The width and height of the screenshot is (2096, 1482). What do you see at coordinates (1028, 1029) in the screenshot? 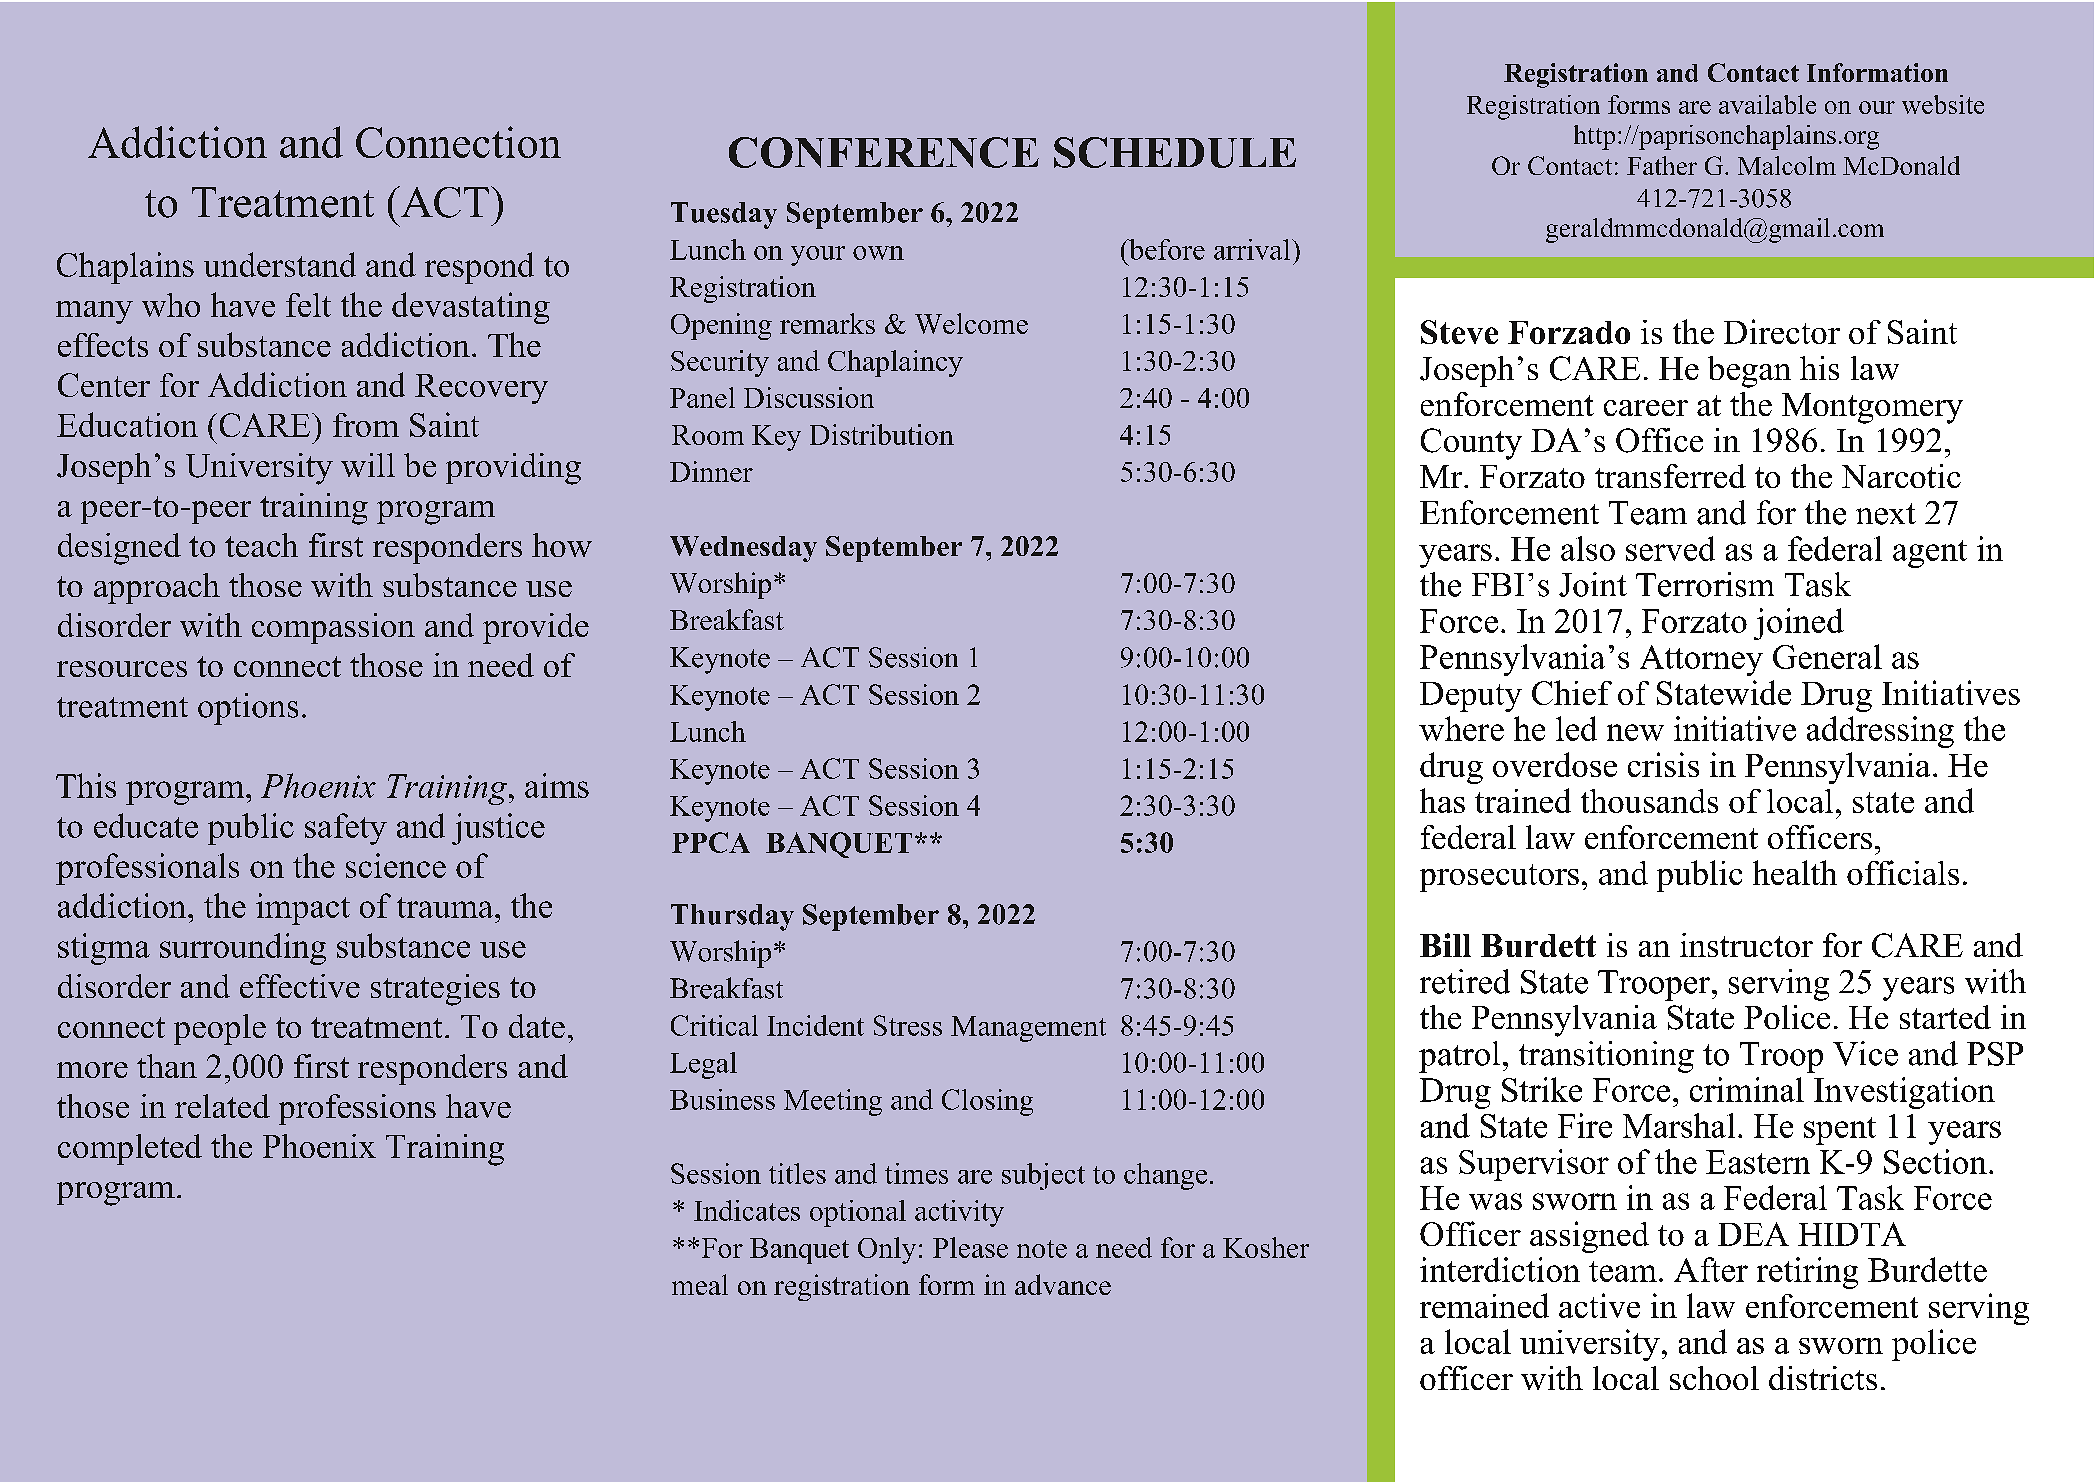
I see `Management` at bounding box center [1028, 1029].
